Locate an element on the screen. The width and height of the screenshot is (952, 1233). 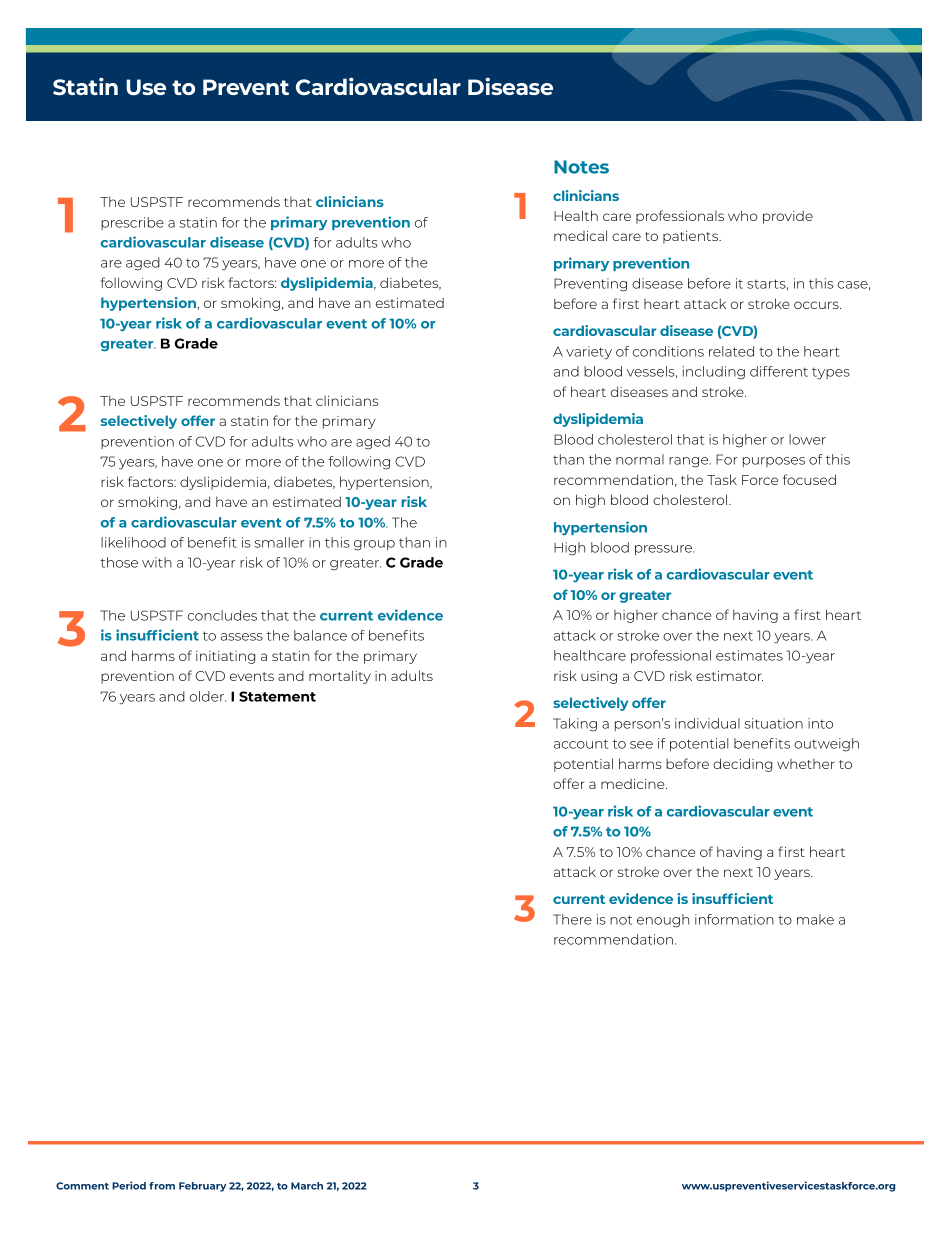
from is located at coordinates (162, 1186).
